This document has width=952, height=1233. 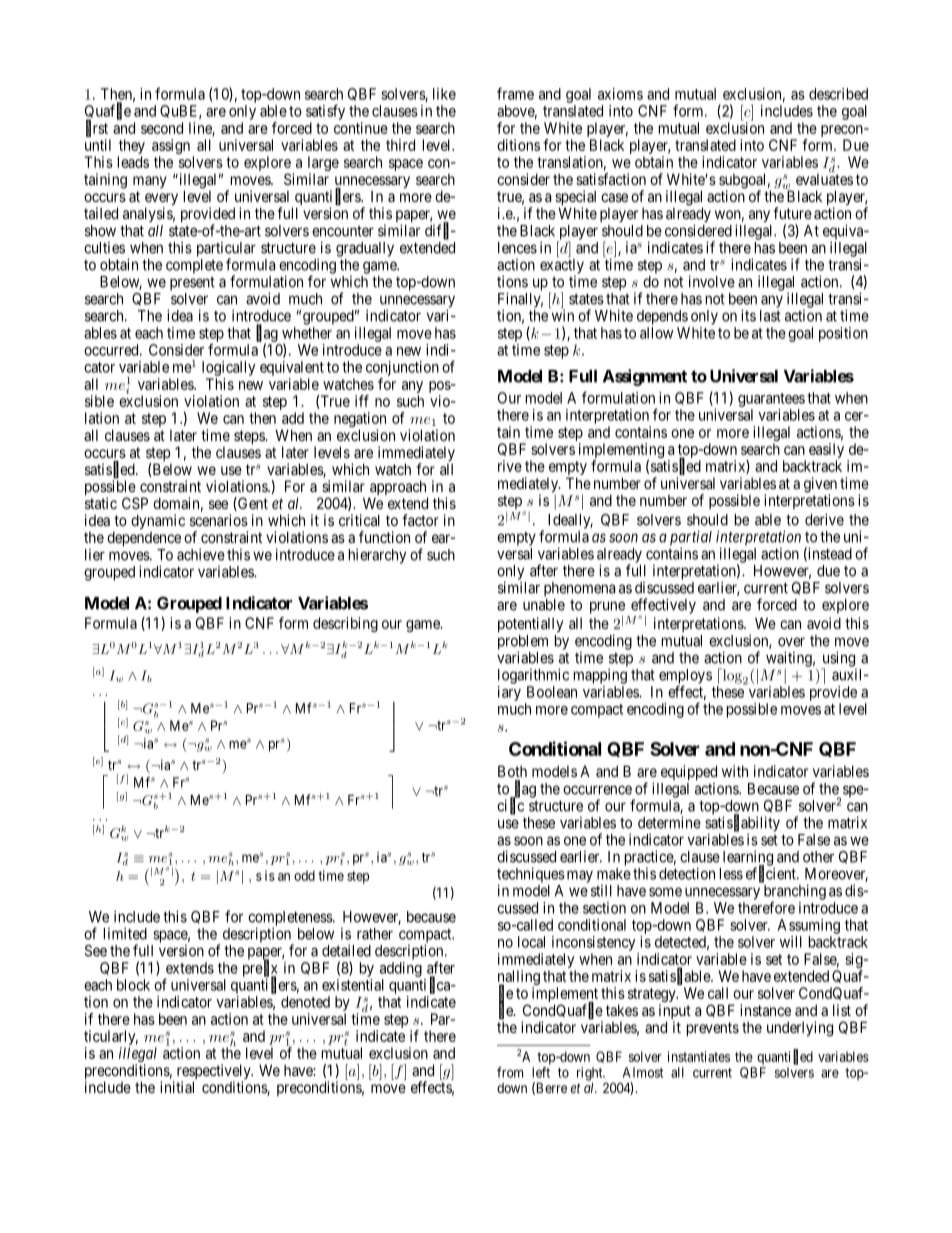 What do you see at coordinates (215, 1073) in the document?
I see `respectively` at bounding box center [215, 1073].
